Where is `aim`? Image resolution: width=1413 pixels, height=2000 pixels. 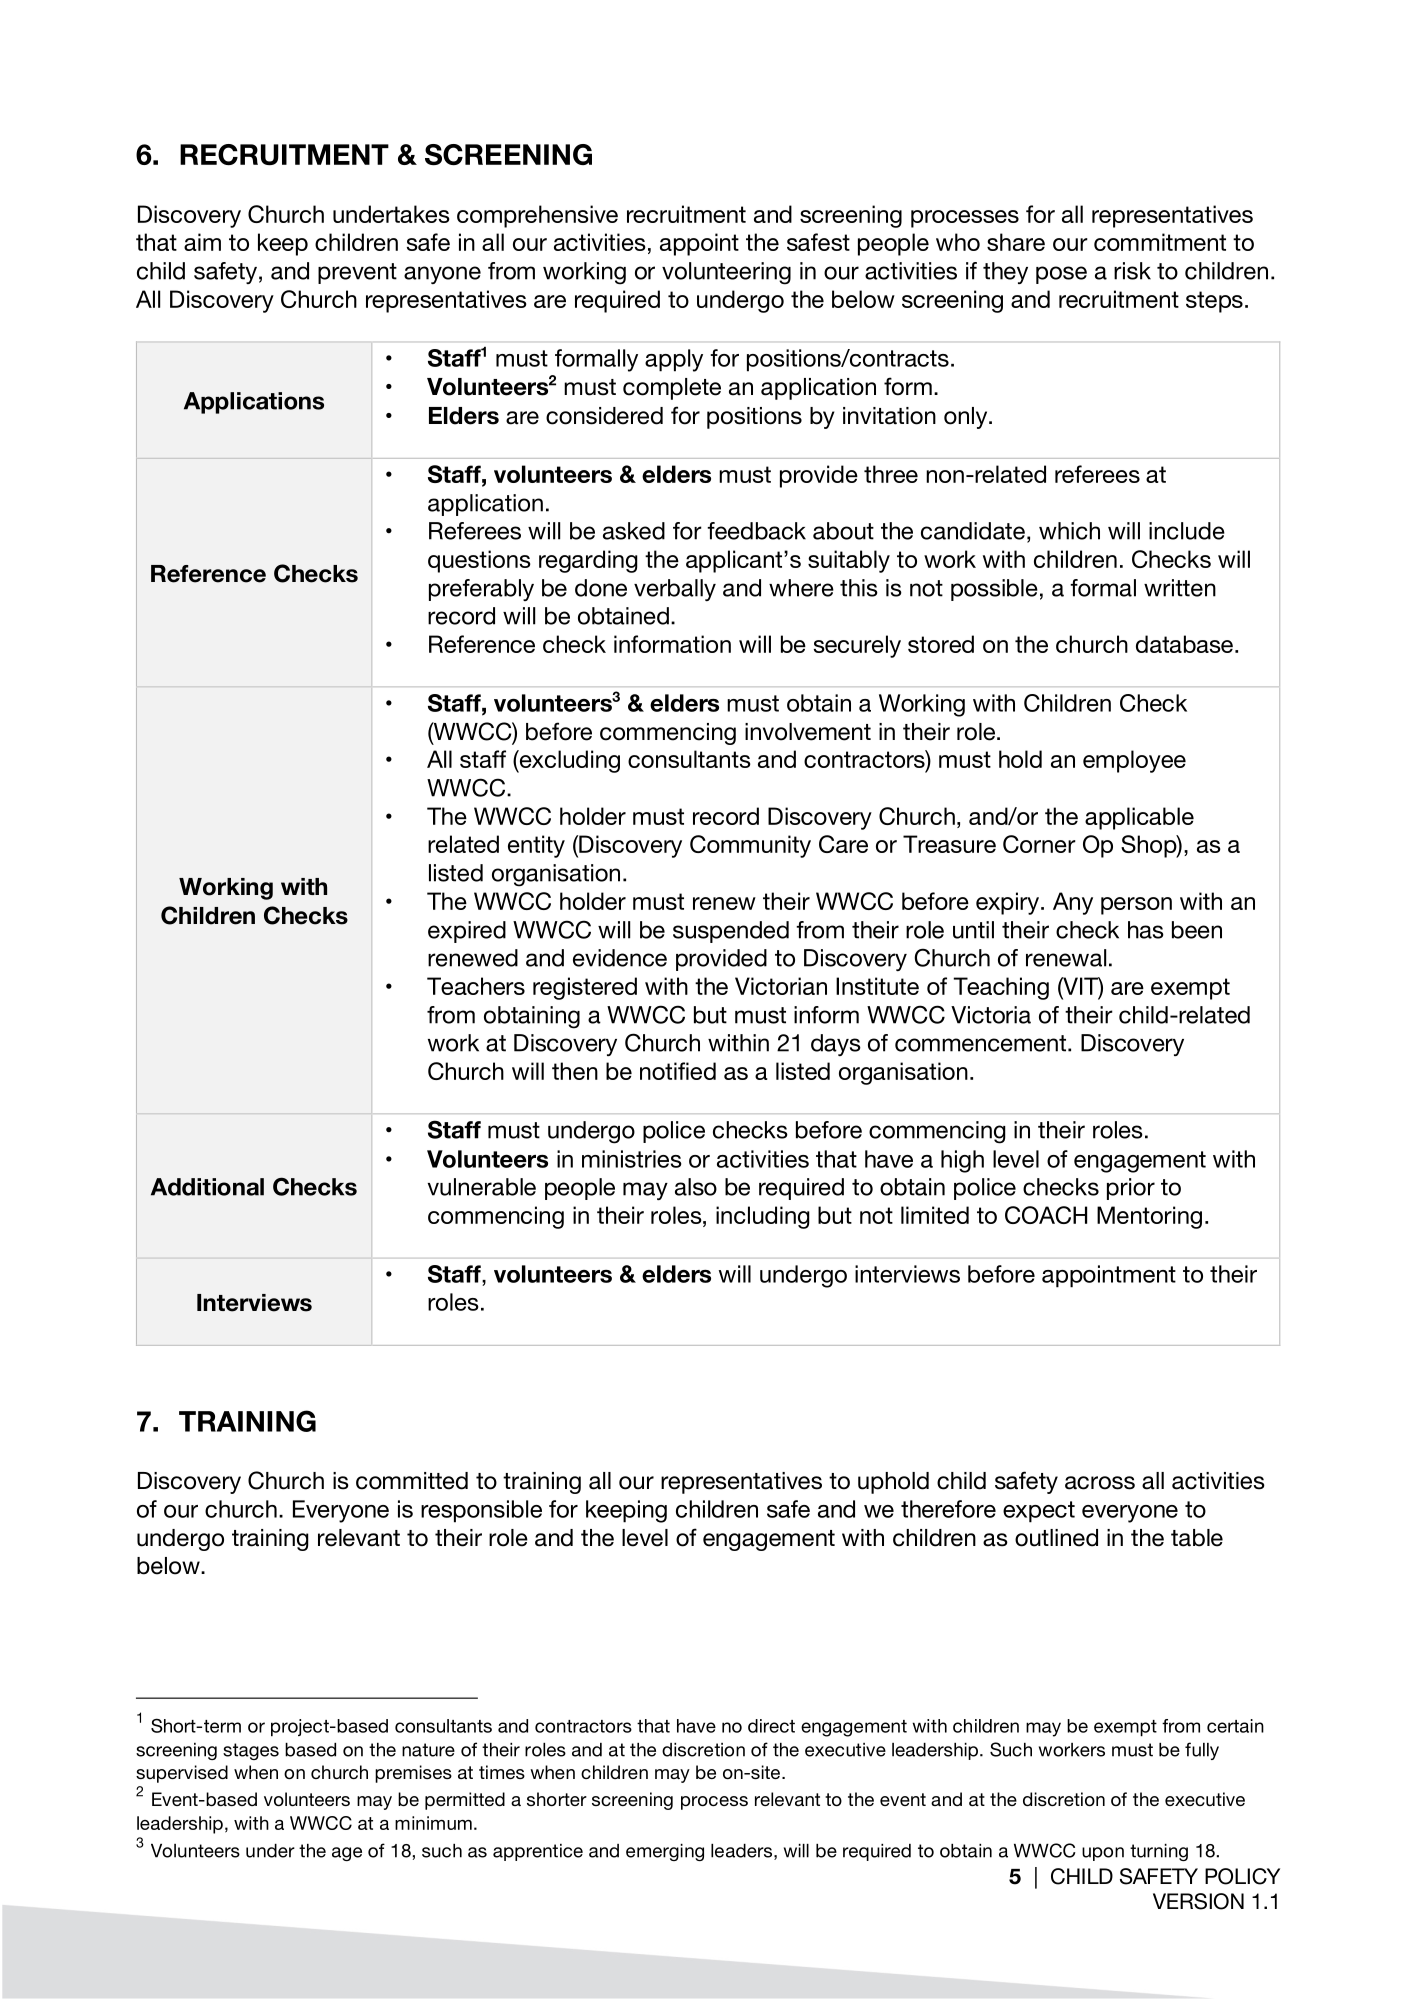
aim is located at coordinates (202, 242).
